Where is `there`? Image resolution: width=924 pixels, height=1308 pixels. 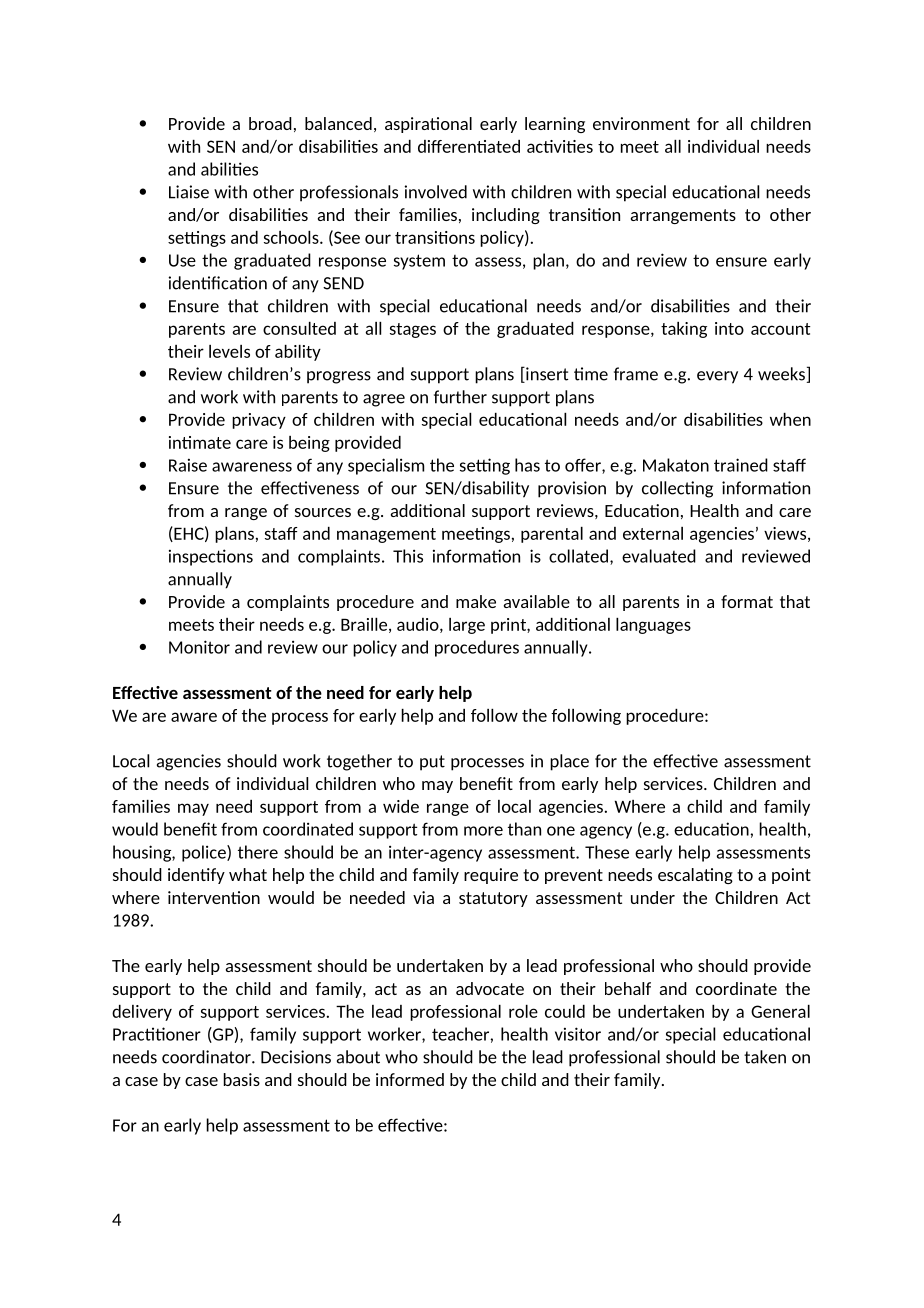 there is located at coordinates (258, 852).
